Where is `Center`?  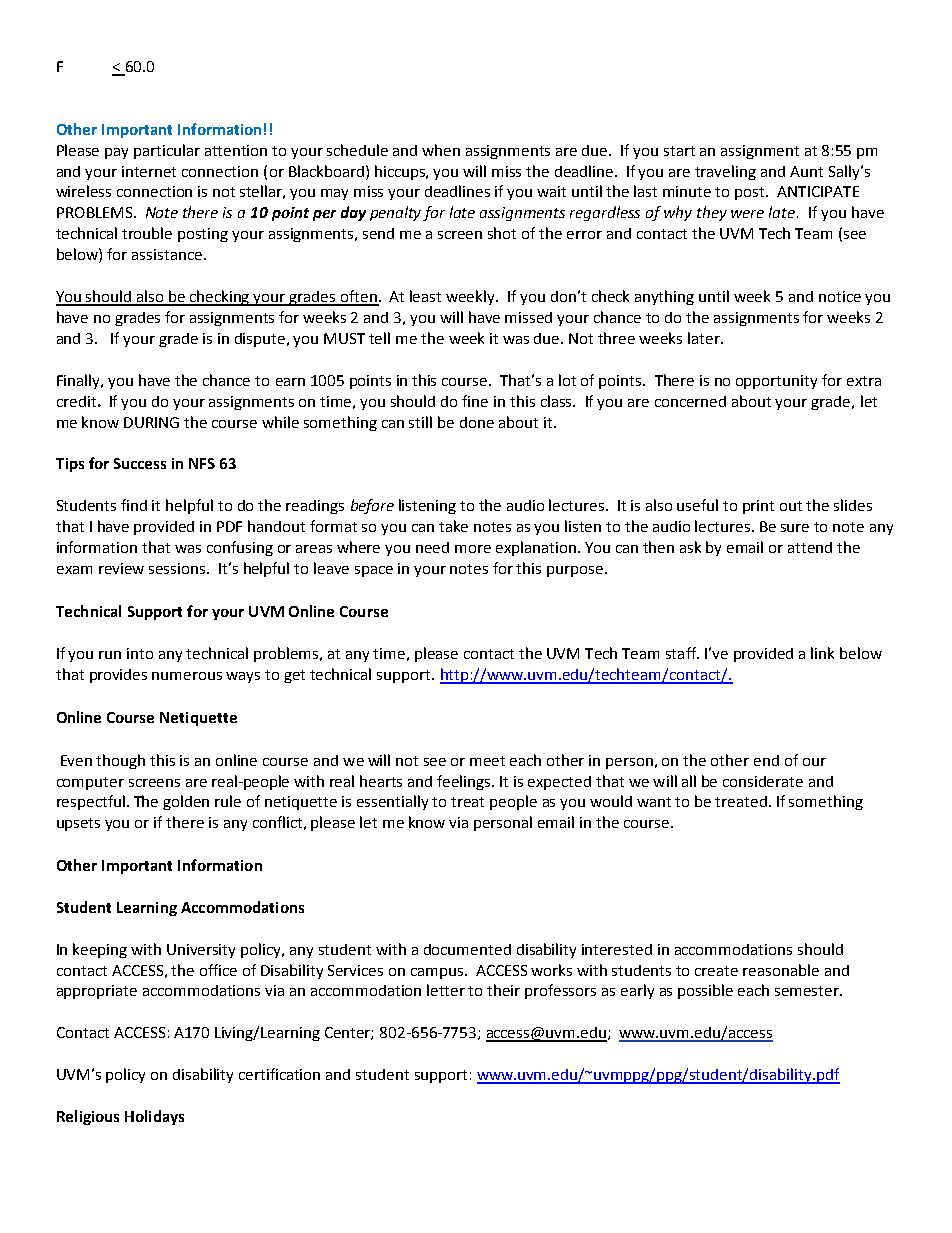 Center is located at coordinates (349, 1033).
